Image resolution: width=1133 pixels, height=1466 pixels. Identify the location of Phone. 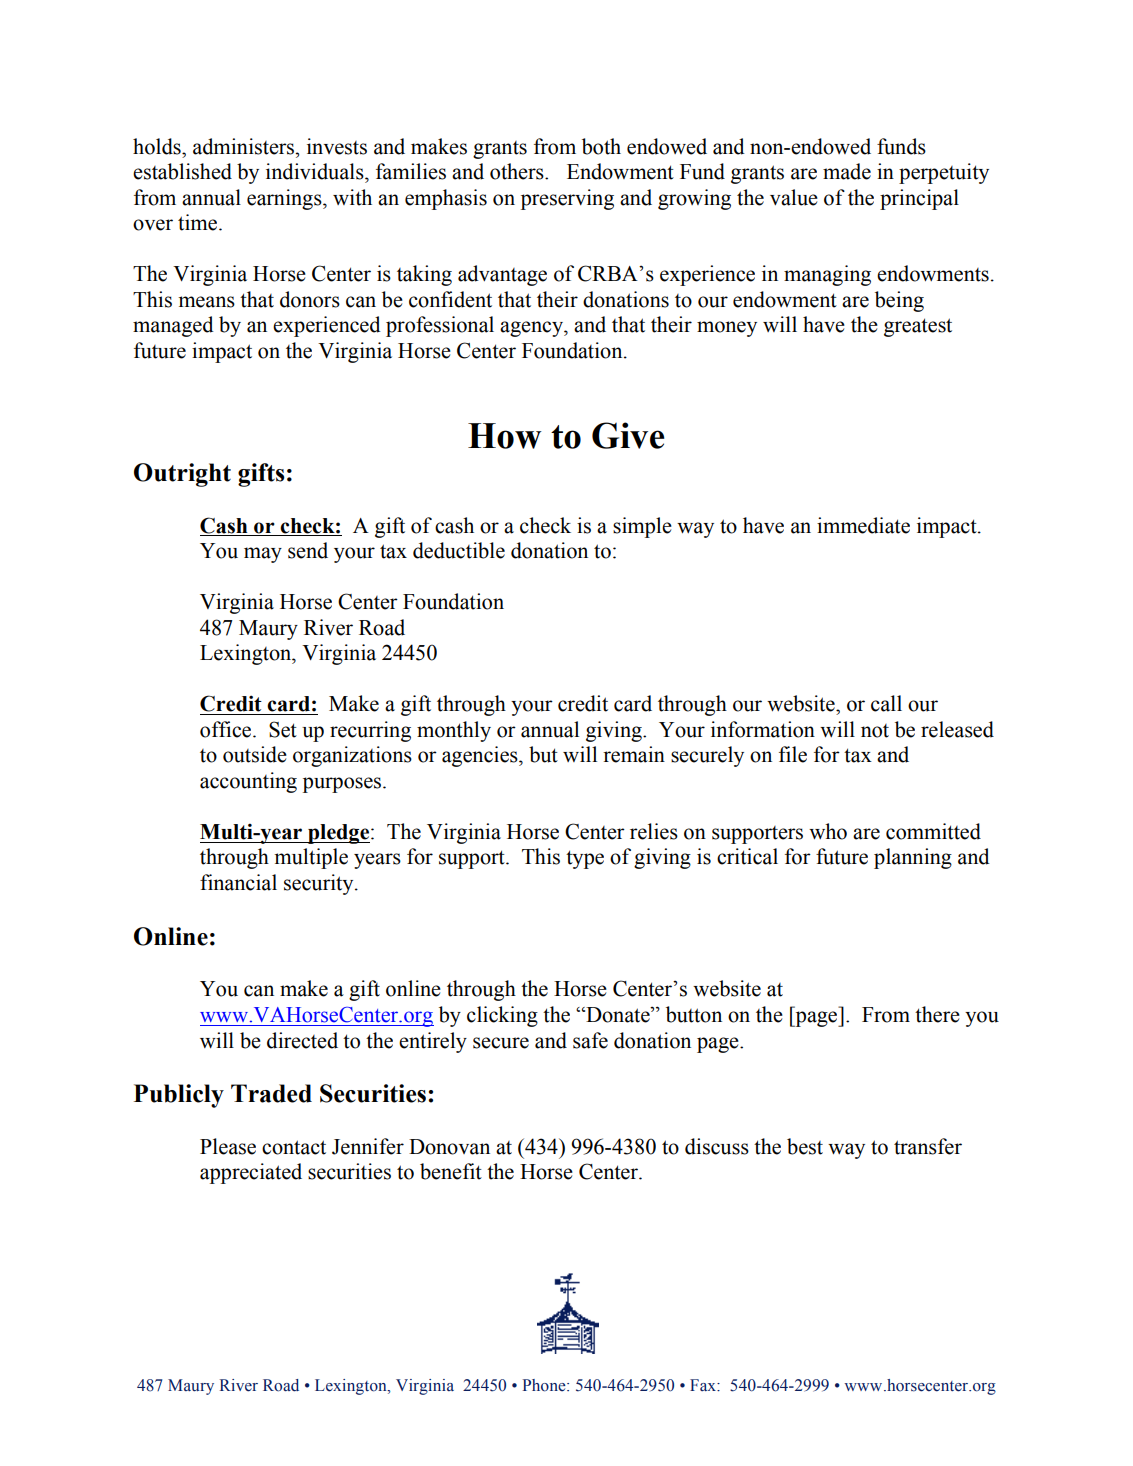
(545, 1385).
